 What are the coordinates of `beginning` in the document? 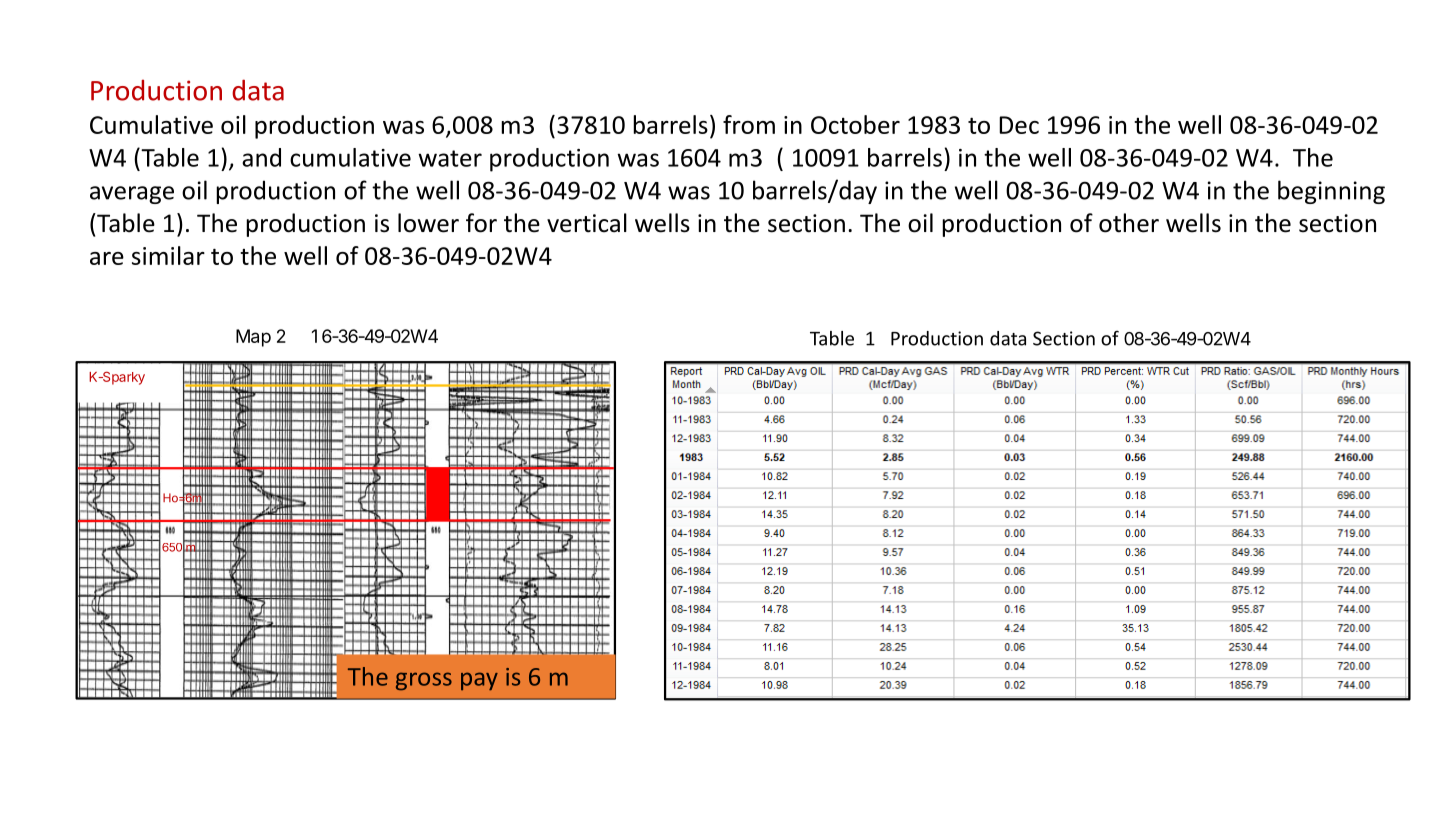 It's located at (1331, 192).
